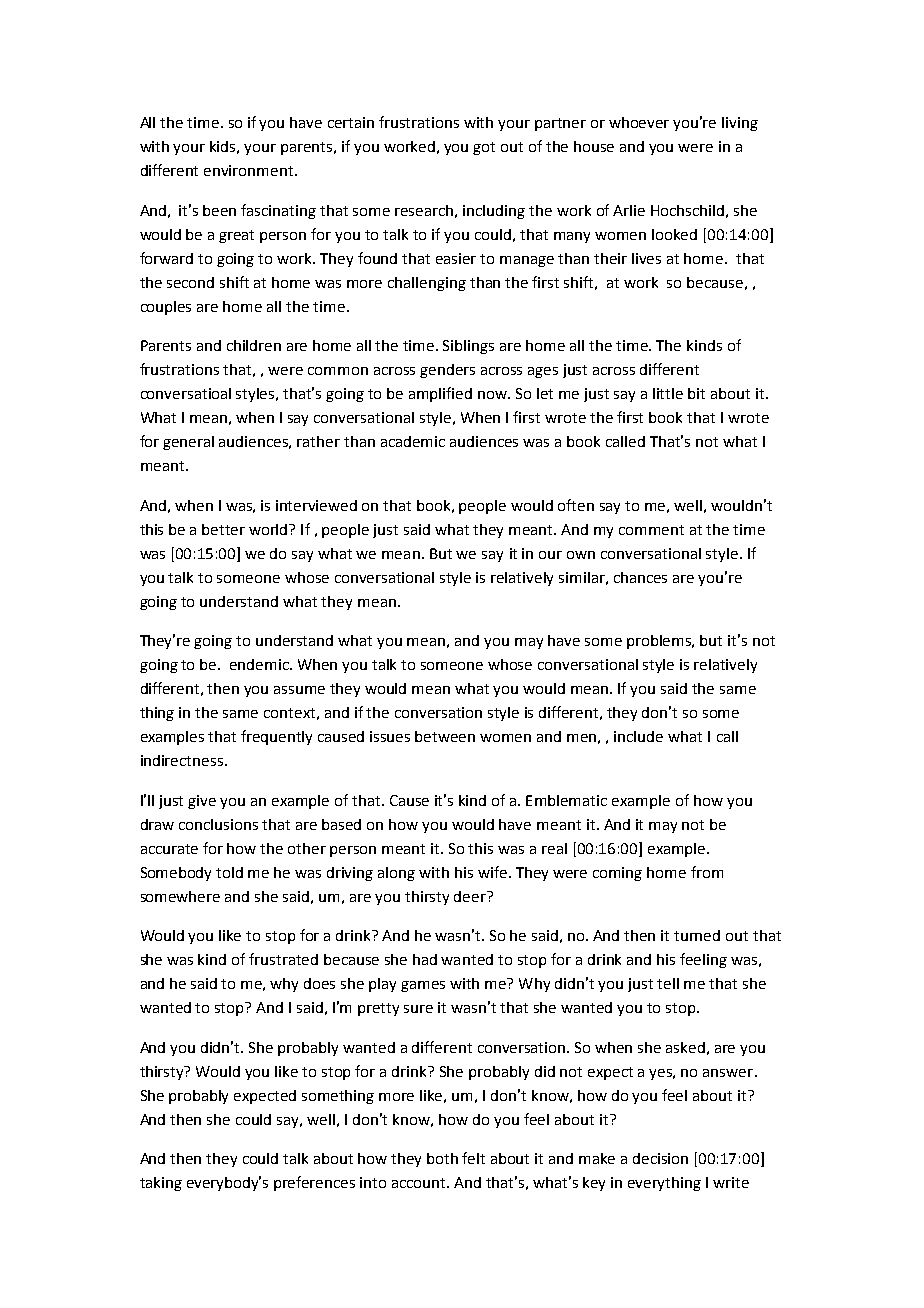  What do you see at coordinates (707, 872) in the image?
I see `from` at bounding box center [707, 872].
